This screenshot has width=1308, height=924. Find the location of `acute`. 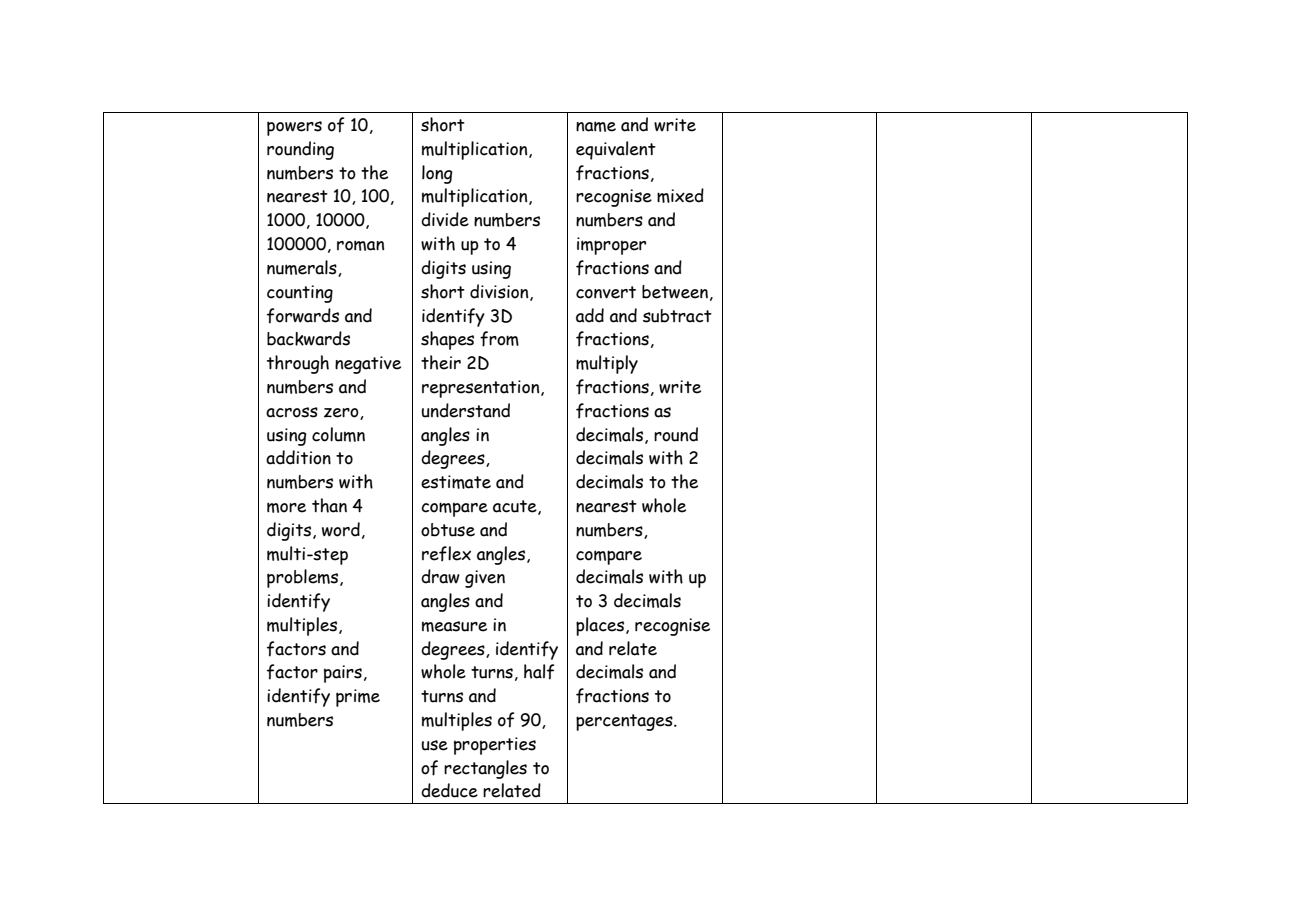

acute is located at coordinates (516, 507).
